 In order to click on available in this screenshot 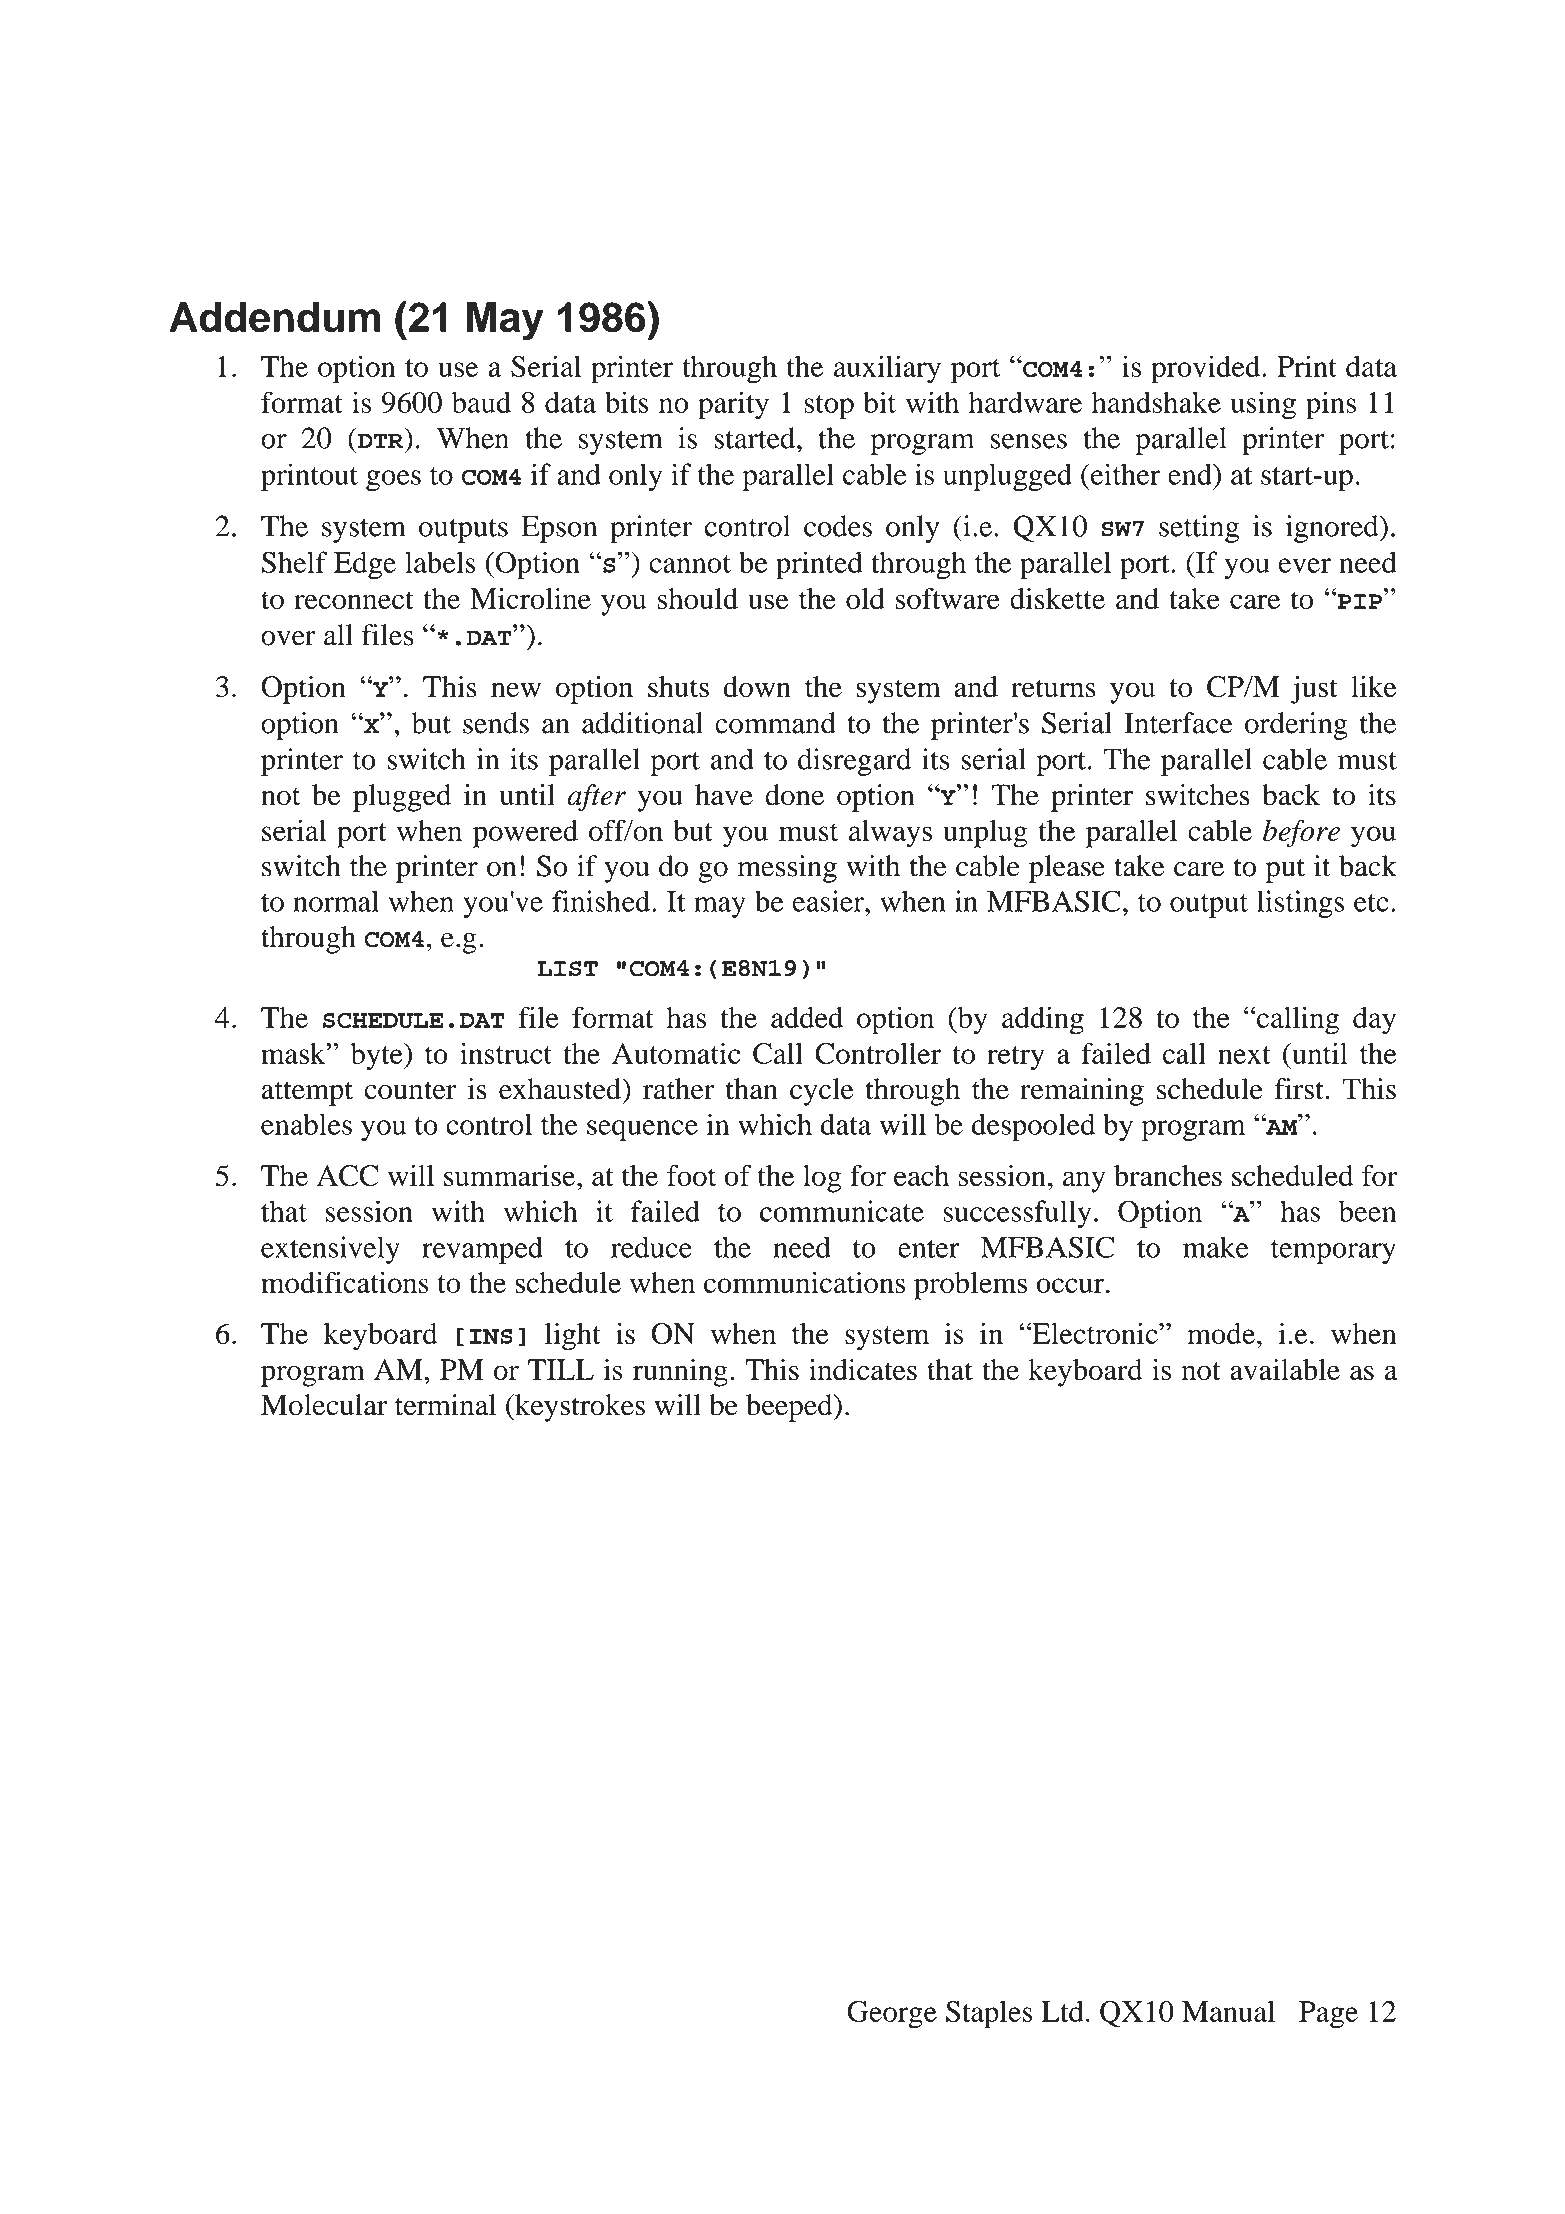, I will do `click(1285, 1369)`.
